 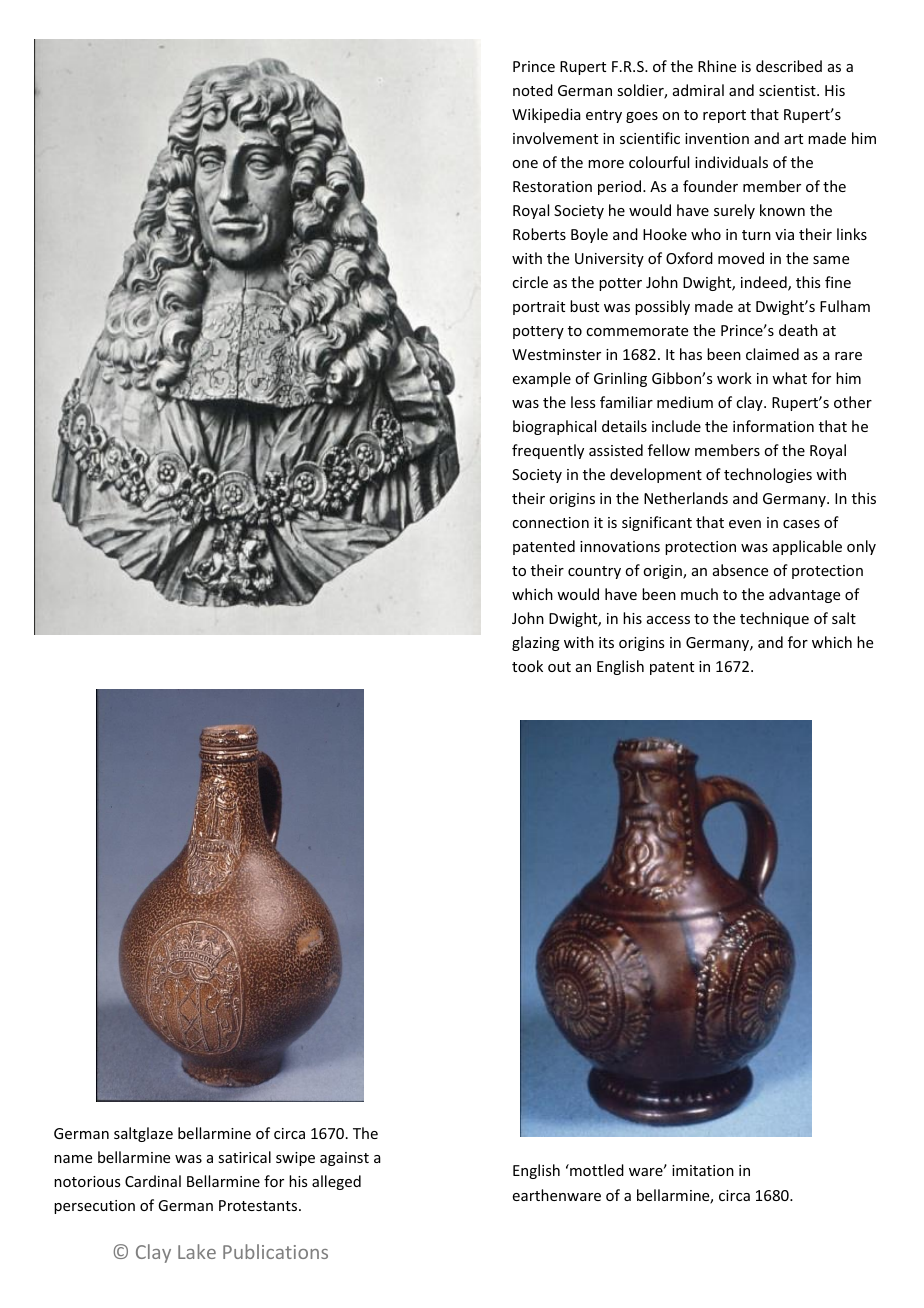 I want to click on took, so click(x=527, y=666).
